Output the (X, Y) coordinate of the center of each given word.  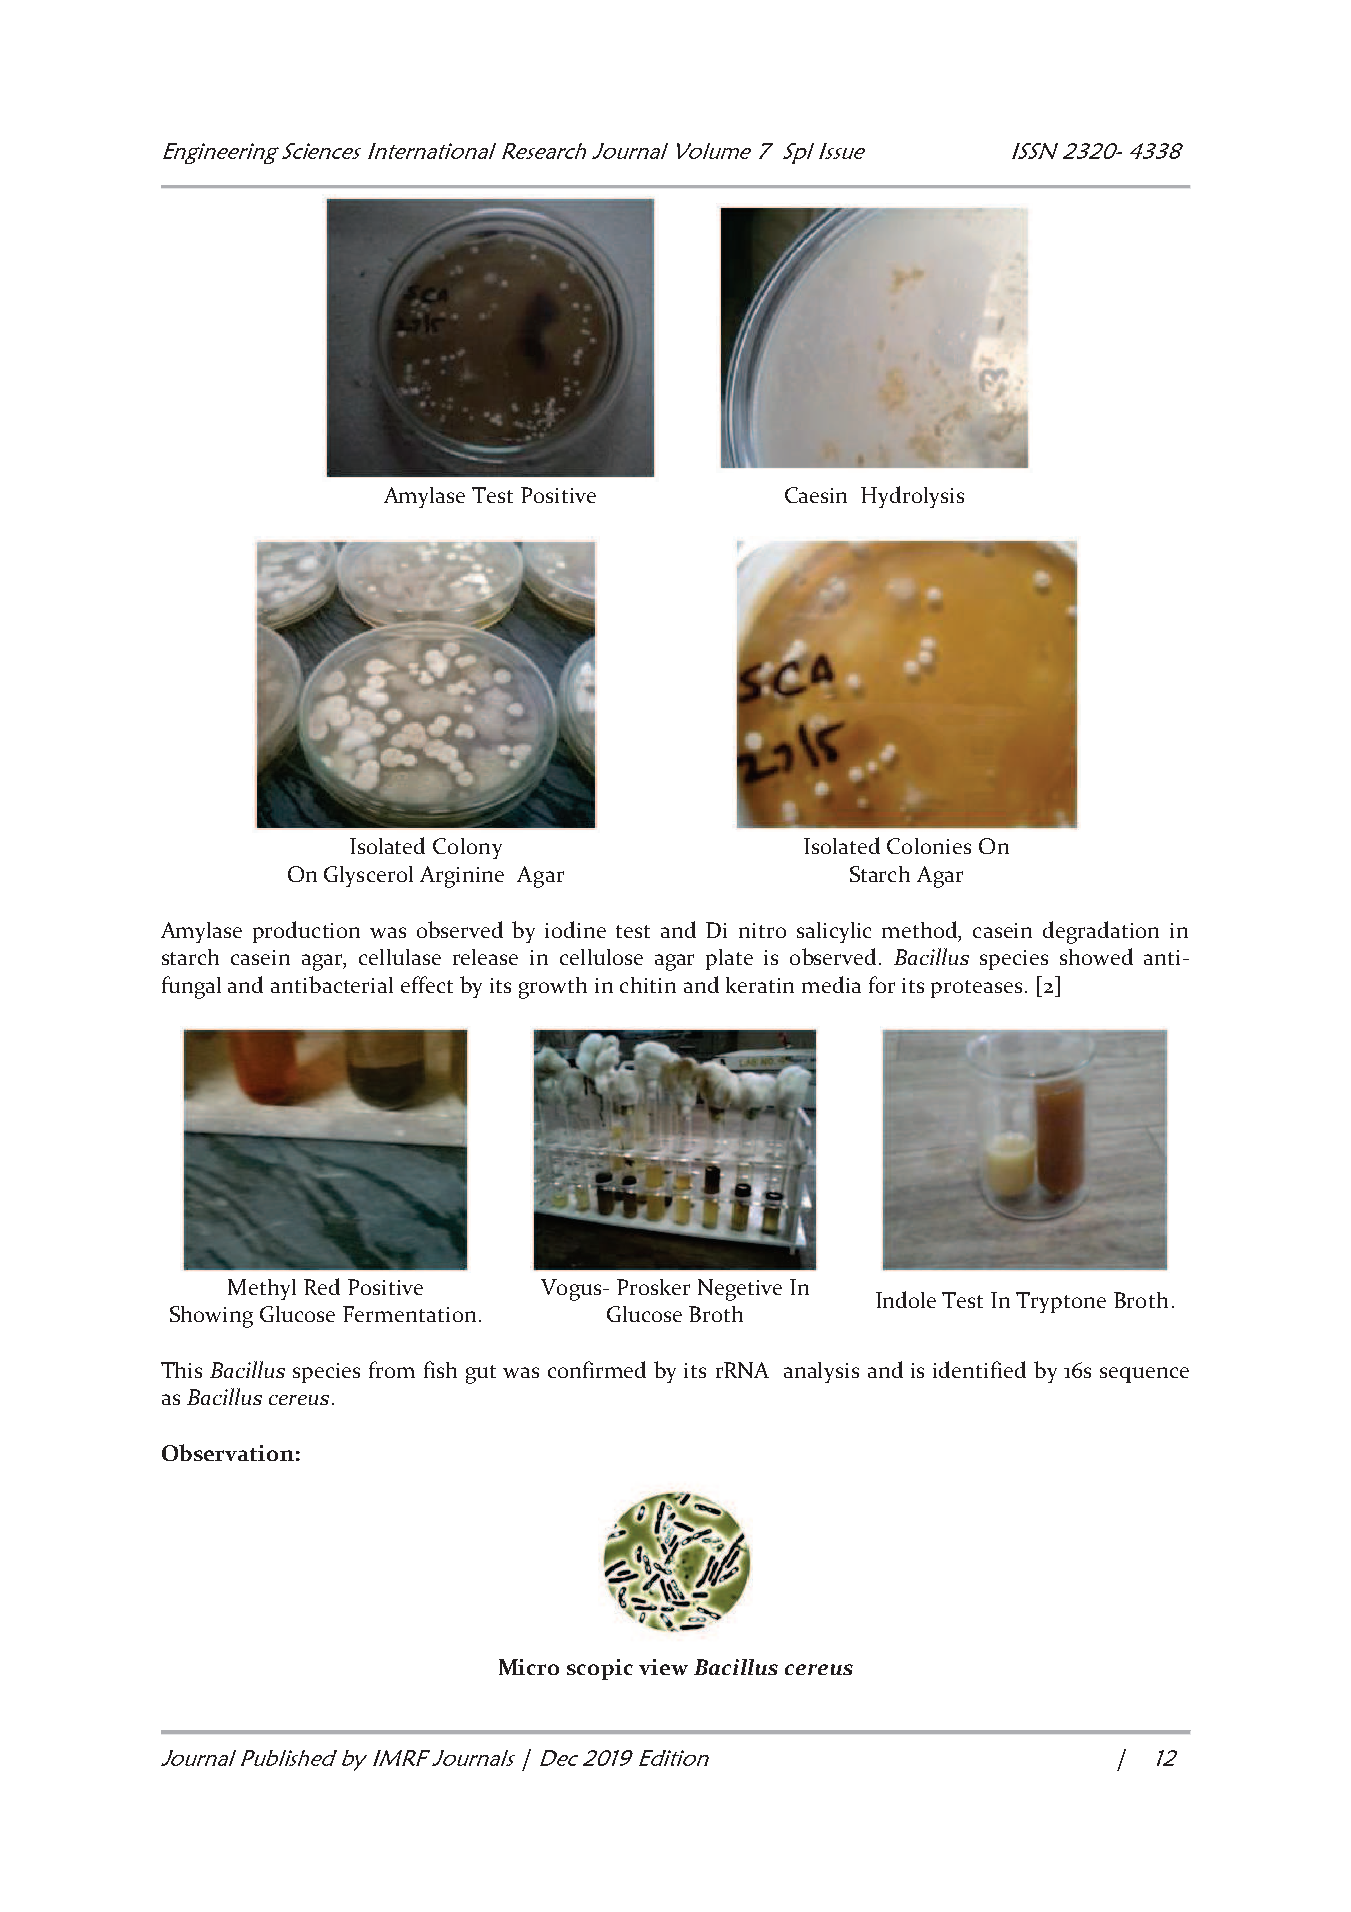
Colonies (929, 846)
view (663, 1667)
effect (427, 984)
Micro (529, 1667)
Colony (467, 848)
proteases (978, 989)
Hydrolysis (912, 497)
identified (979, 1369)
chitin (648, 985)
